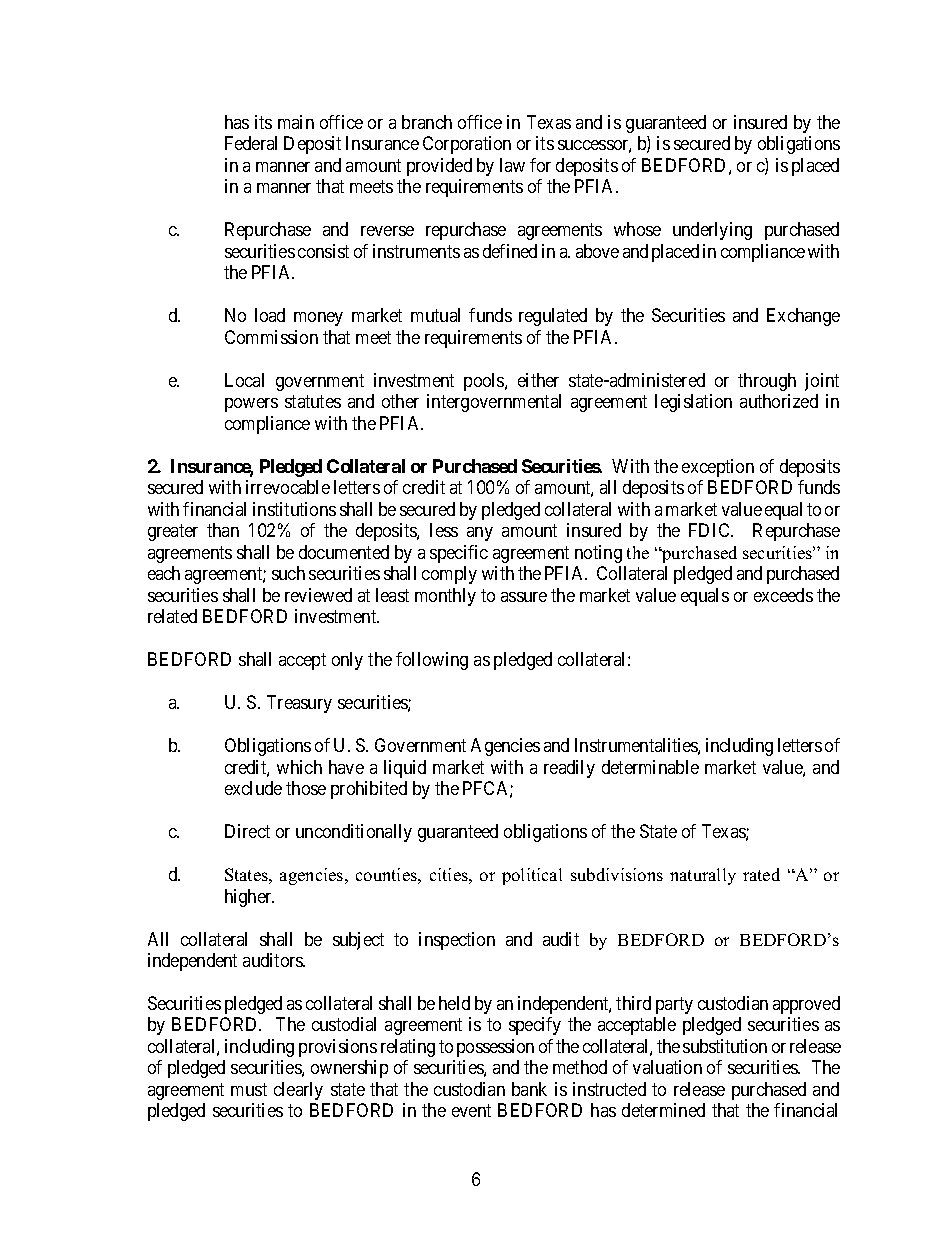 This screenshot has width=952, height=1233. What do you see at coordinates (718, 468) in the screenshot?
I see `exception` at bounding box center [718, 468].
